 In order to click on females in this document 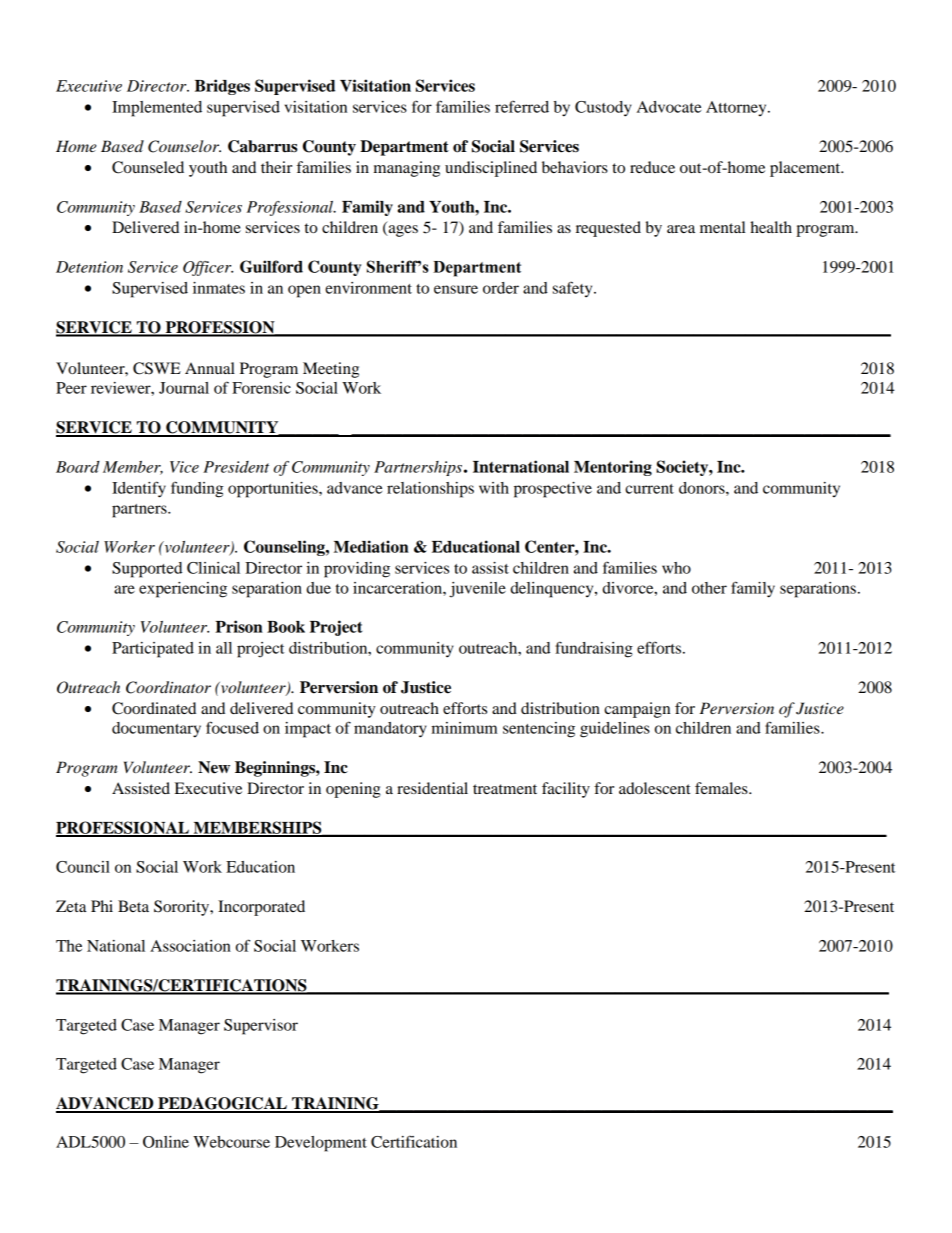, I will do `click(722, 788)`.
